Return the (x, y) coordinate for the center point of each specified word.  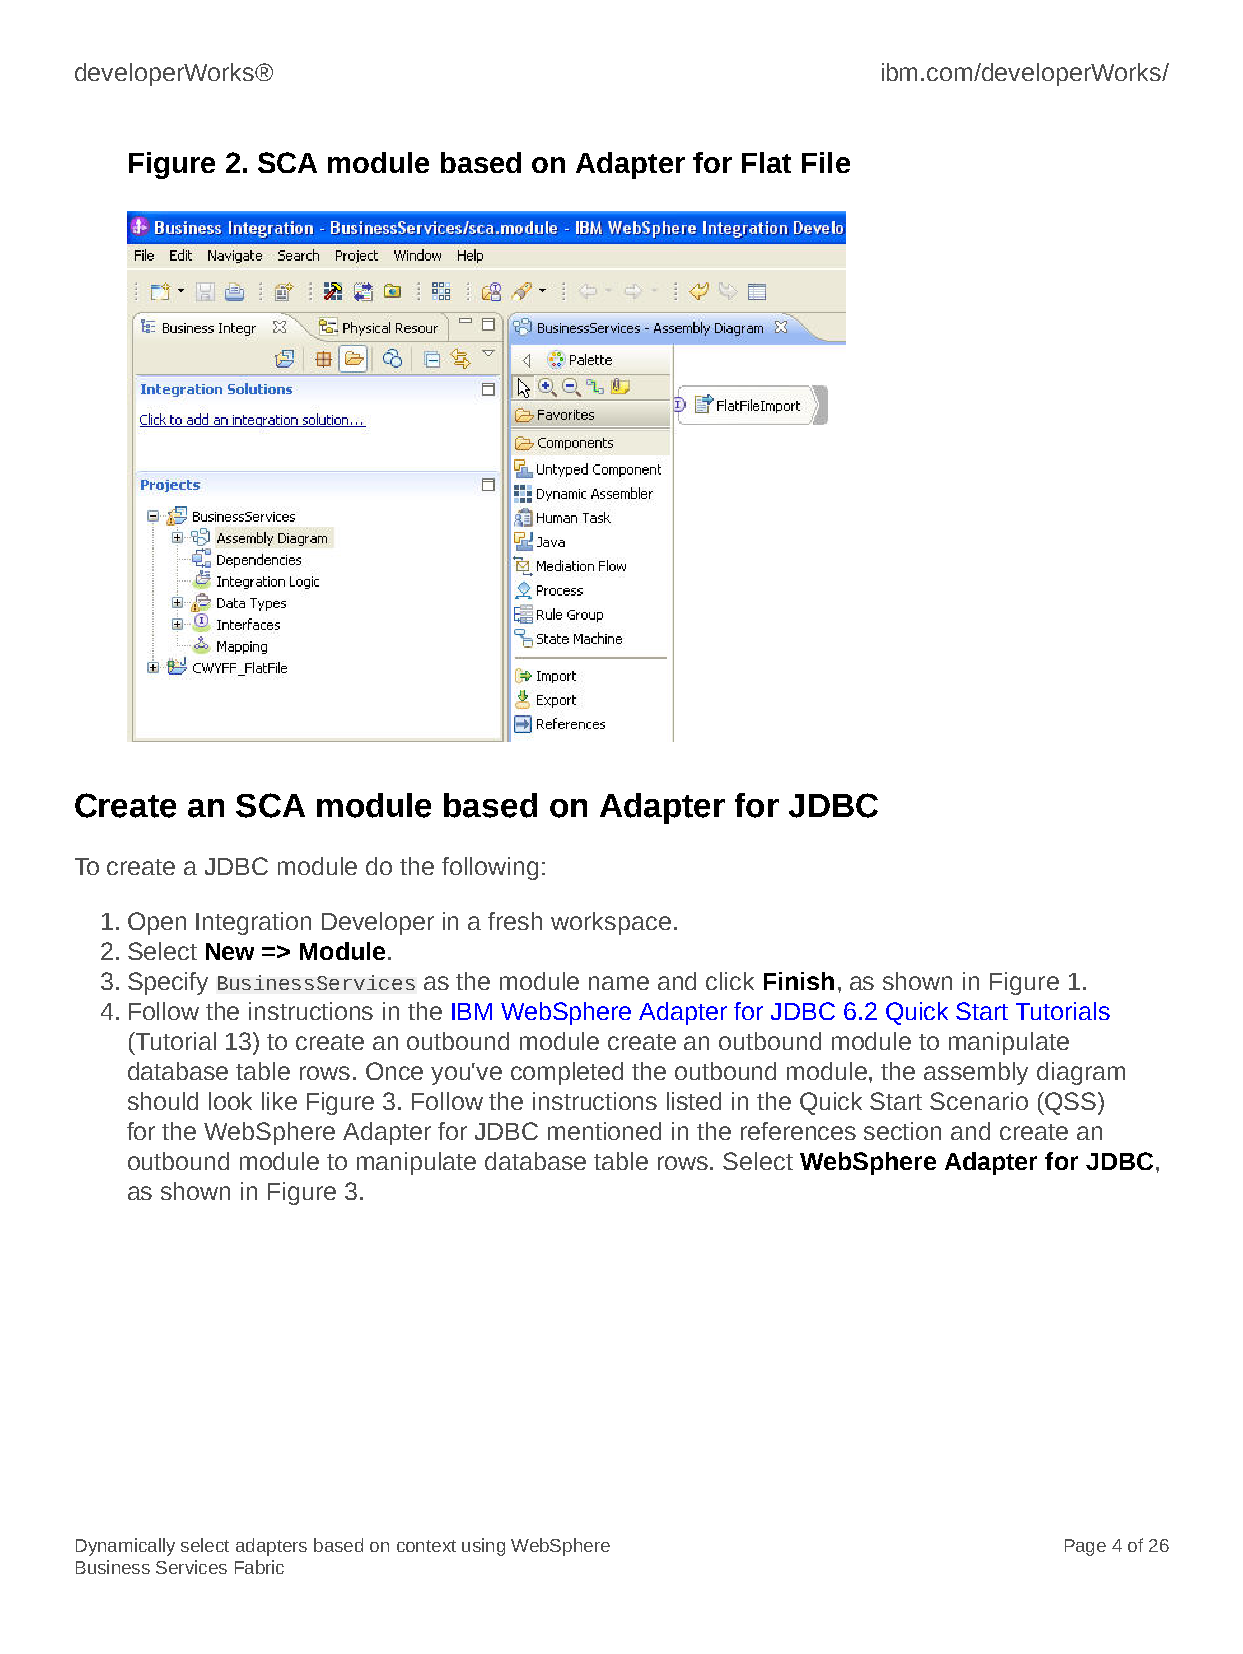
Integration (253, 923)
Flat (766, 162)
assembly (976, 1073)
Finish (799, 981)
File (826, 162)
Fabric (259, 1567)
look (230, 1101)
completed (567, 1073)
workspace (611, 923)
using (483, 1547)
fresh (515, 921)
